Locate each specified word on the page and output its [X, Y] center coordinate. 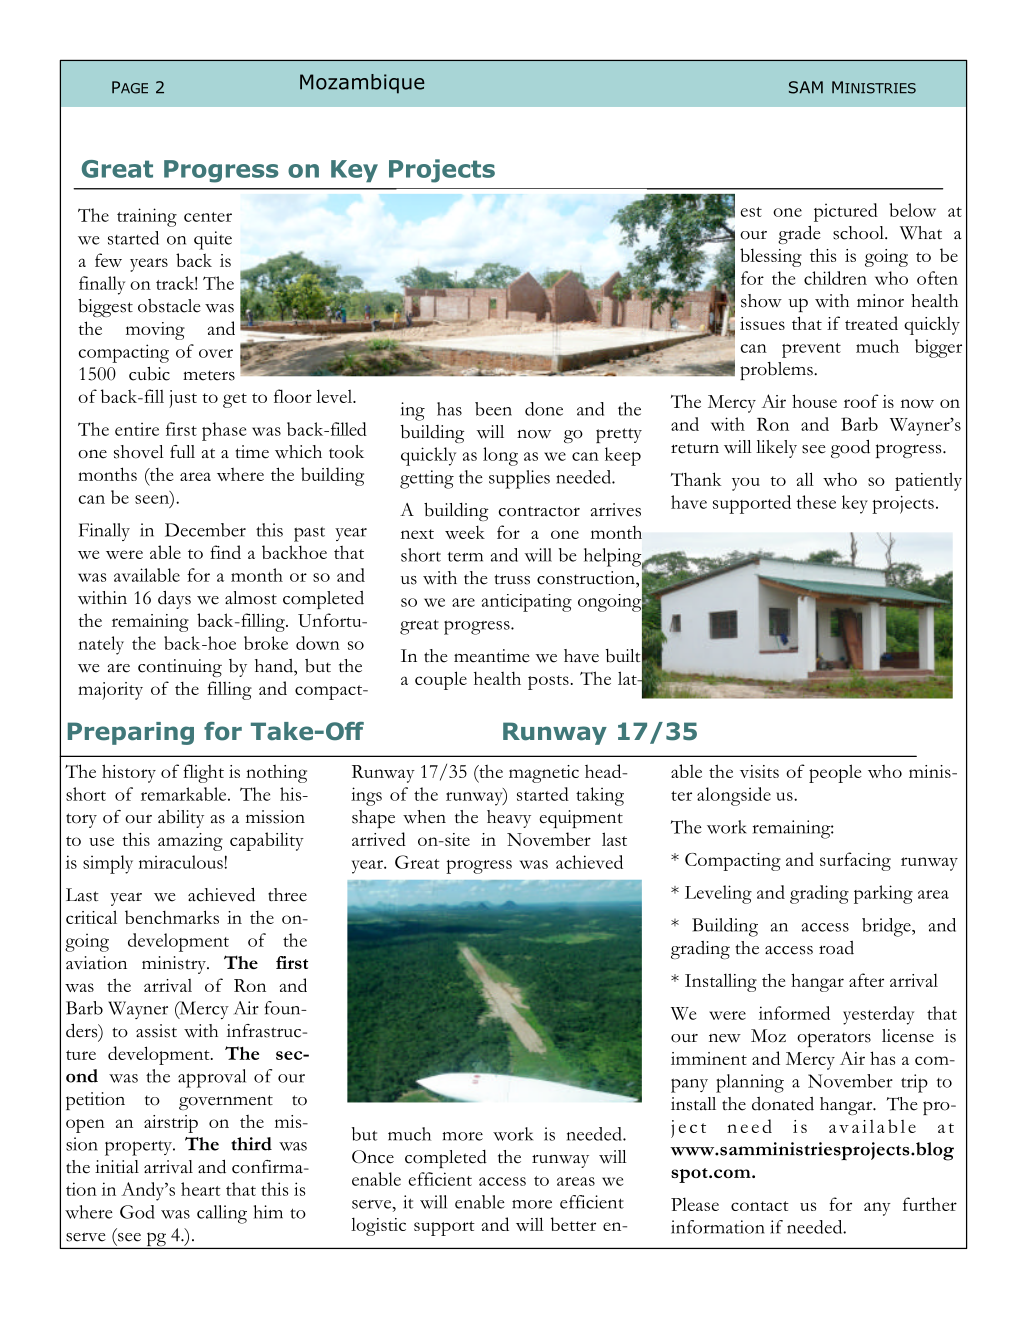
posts [548, 682]
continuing [180, 668]
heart [201, 1189]
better [573, 1224]
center [208, 217]
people [835, 773]
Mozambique [362, 84]
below [913, 210]
